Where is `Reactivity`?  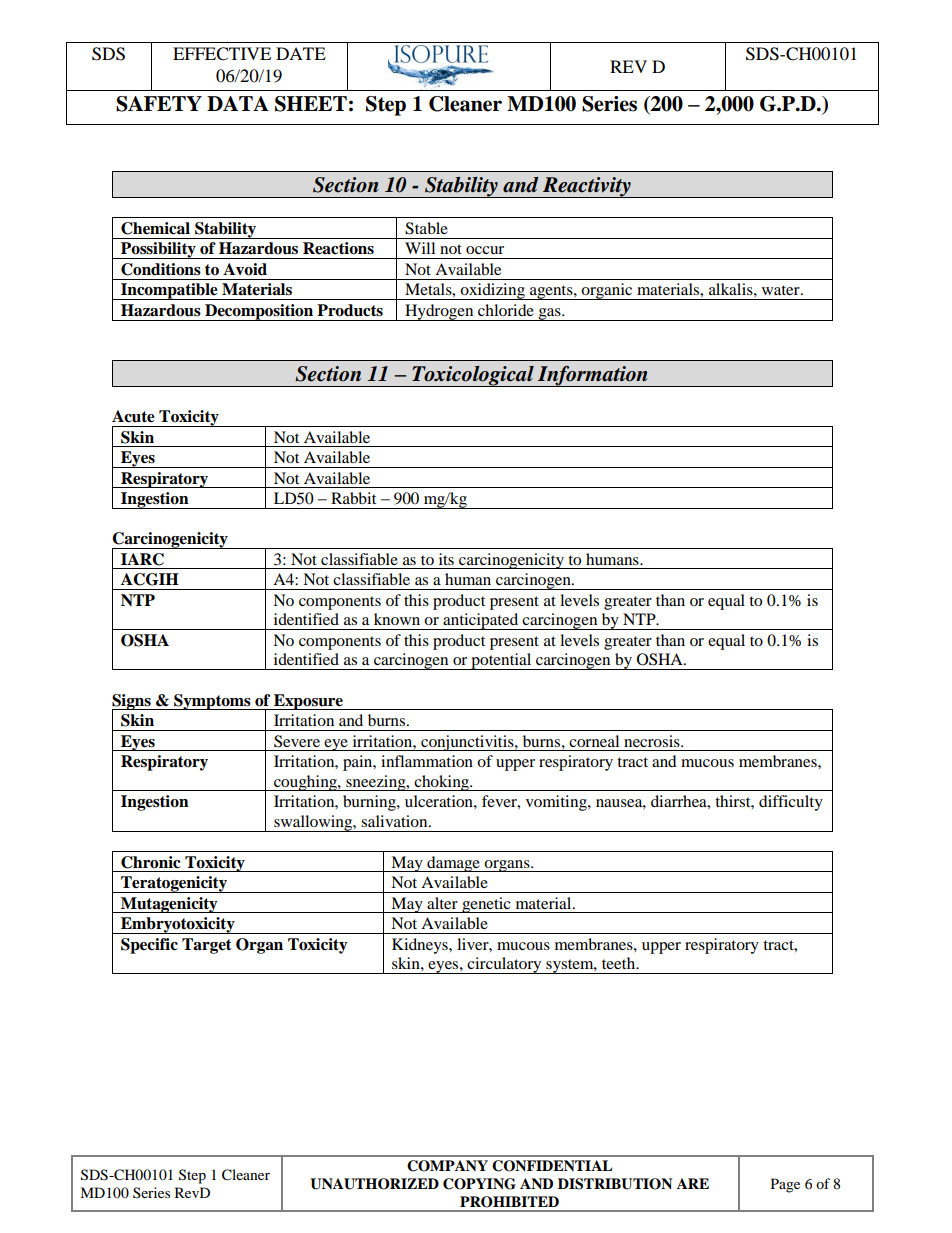
Reactivity is located at coordinates (587, 187).
